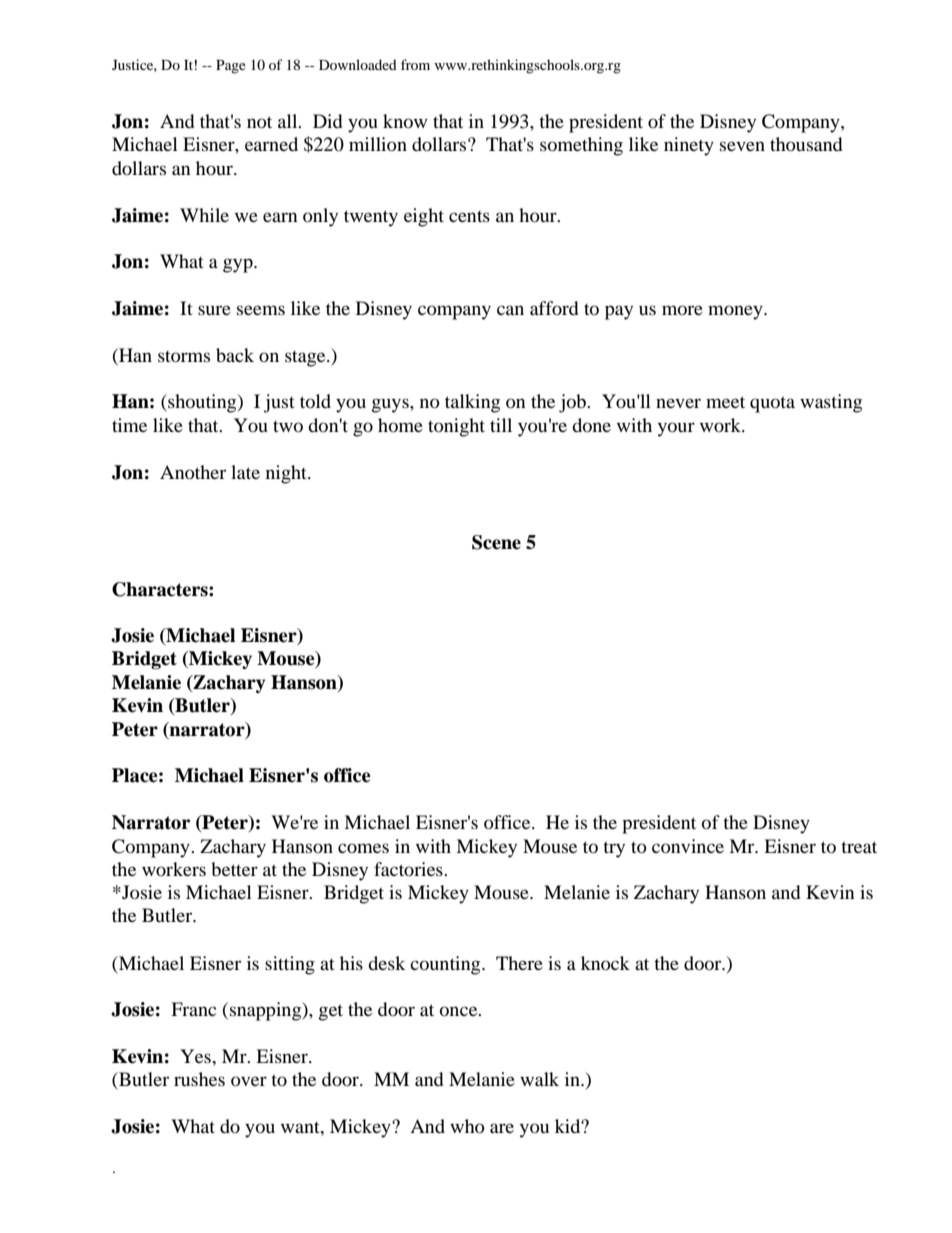 Image resolution: width=952 pixels, height=1233 pixels. Describe the element at coordinates (415, 64) in the screenshot. I see `from` at that location.
